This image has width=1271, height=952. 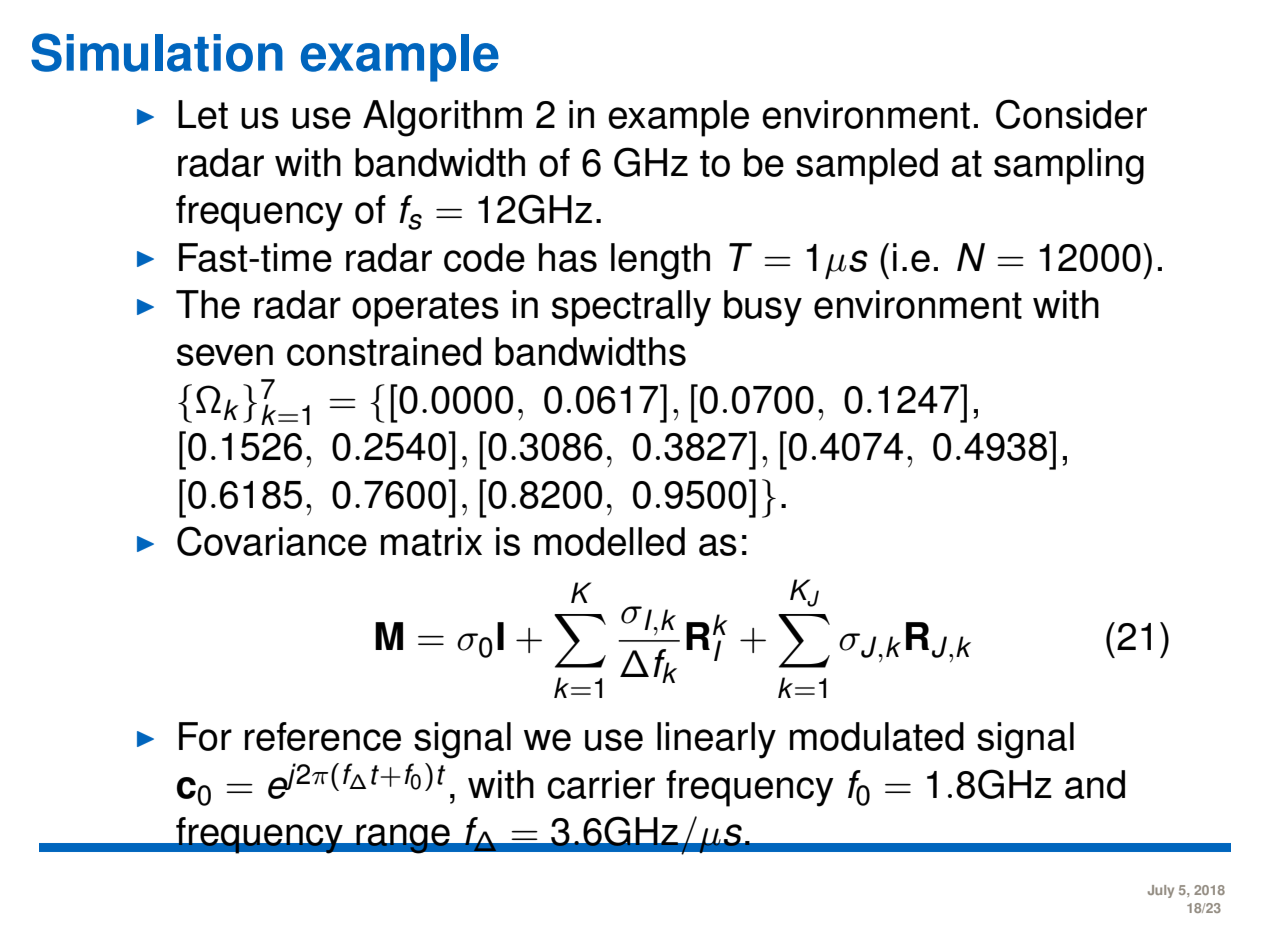 I want to click on modelled, so click(x=609, y=541).
